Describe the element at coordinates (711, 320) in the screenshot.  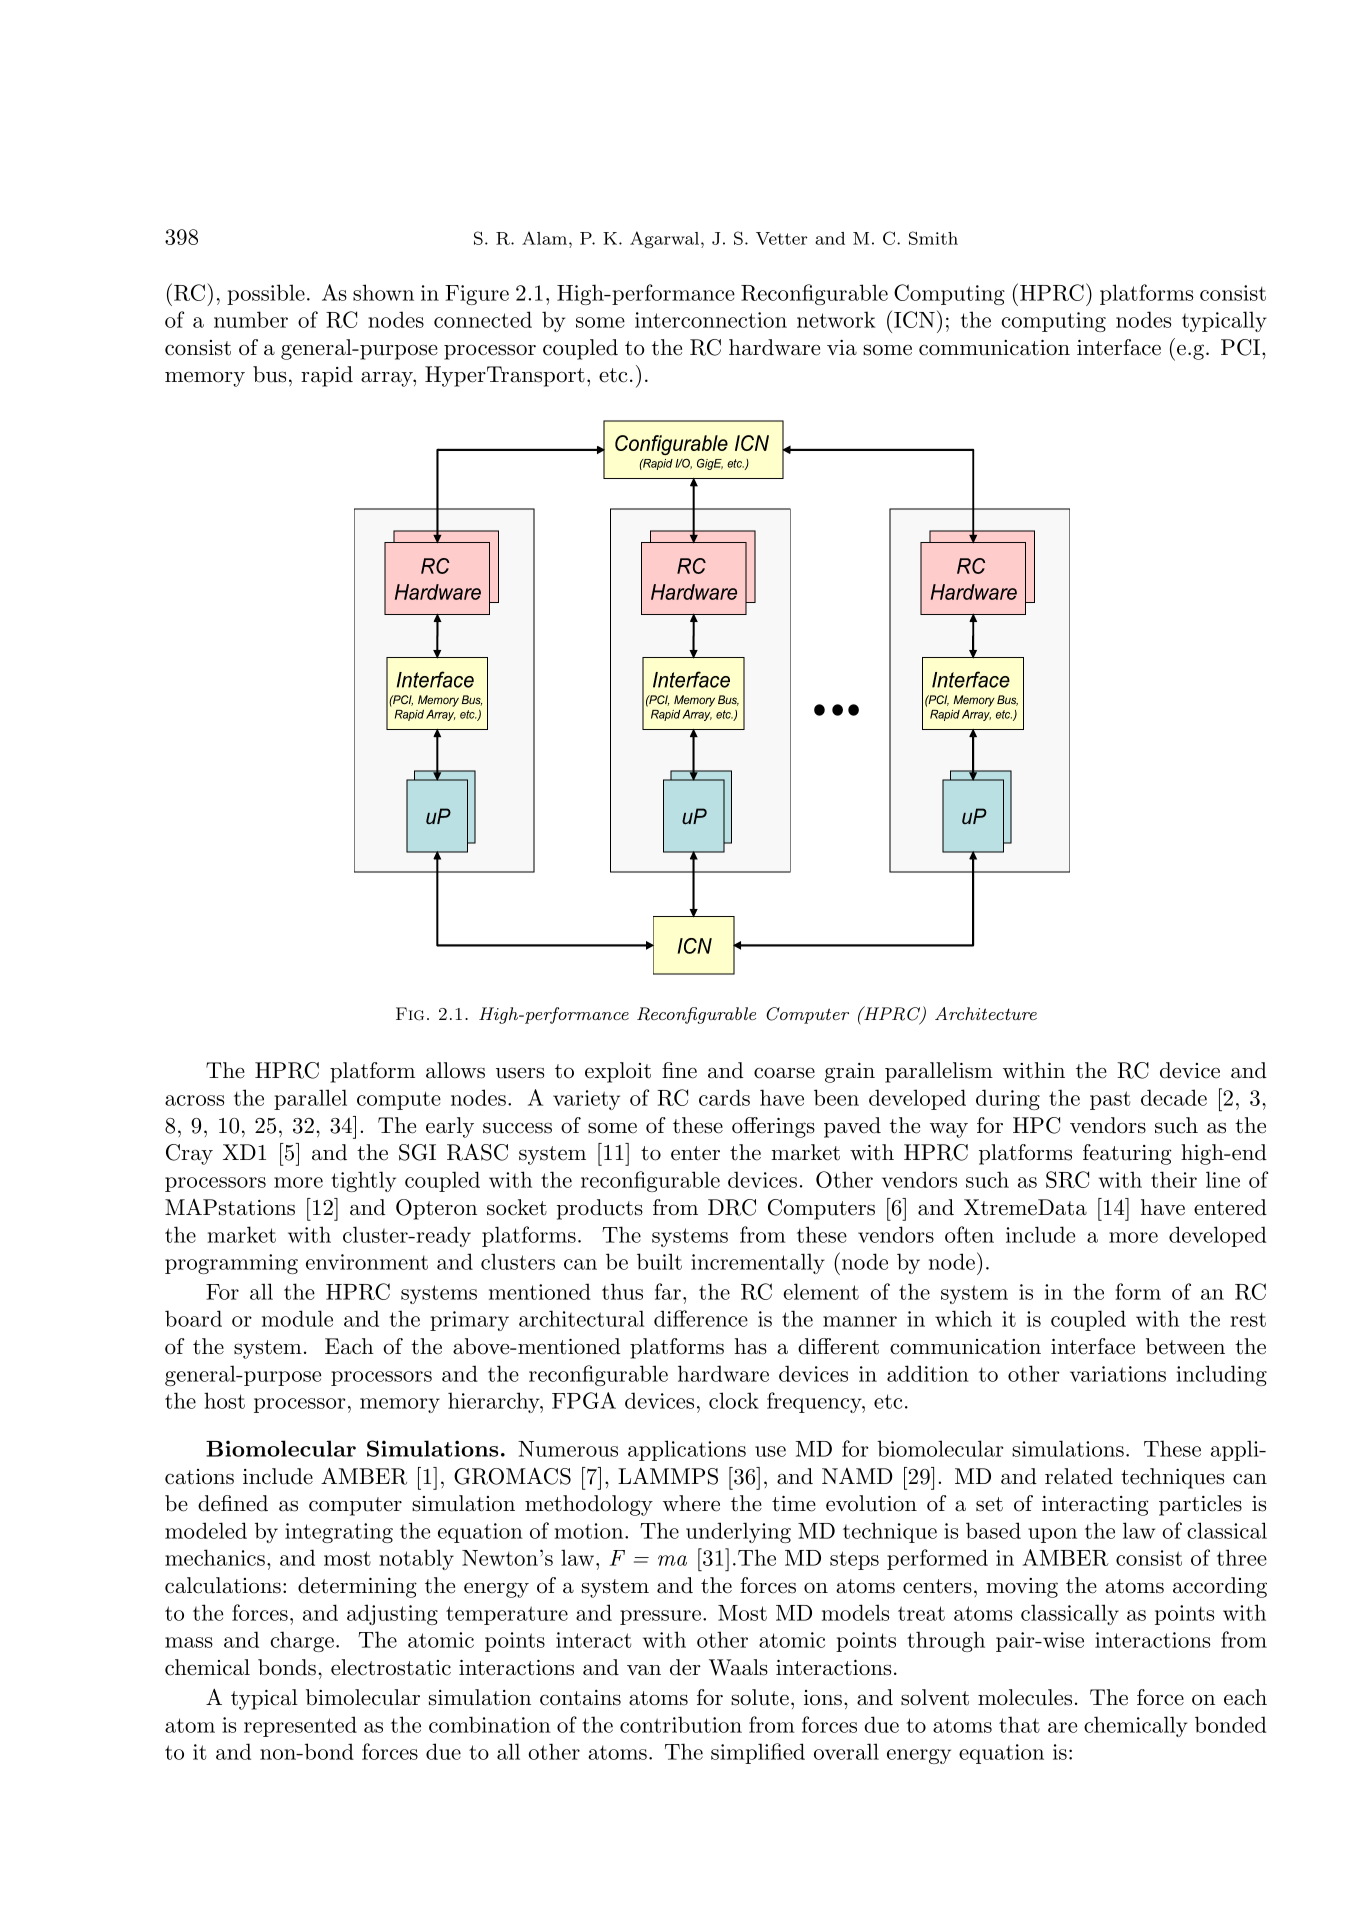
I see `interconnection` at that location.
